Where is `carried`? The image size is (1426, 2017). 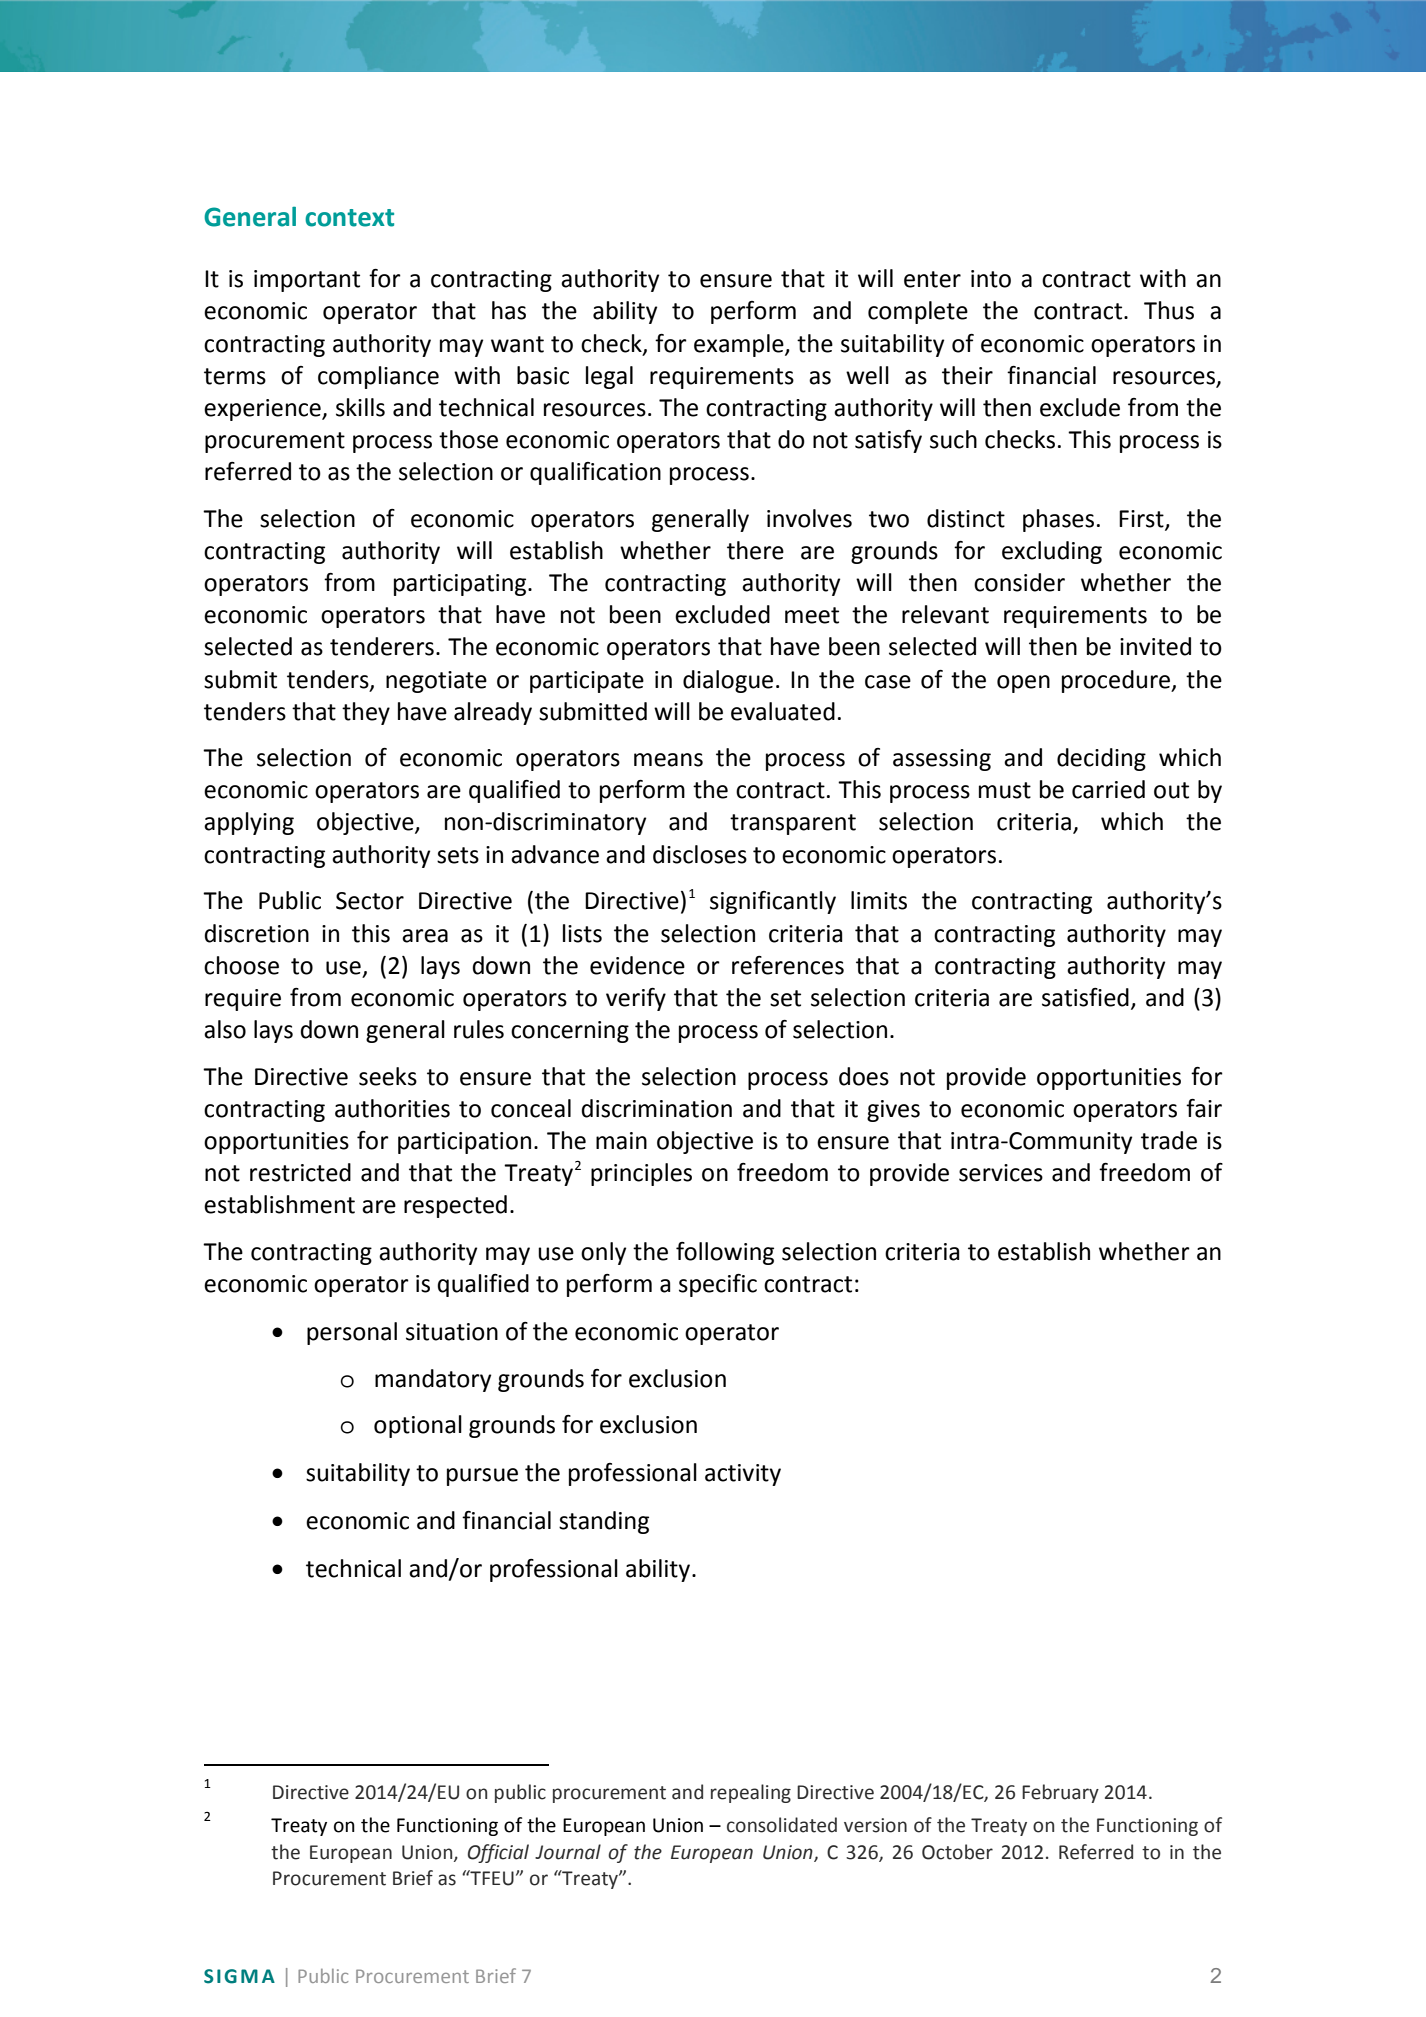
carried is located at coordinates (1108, 789).
